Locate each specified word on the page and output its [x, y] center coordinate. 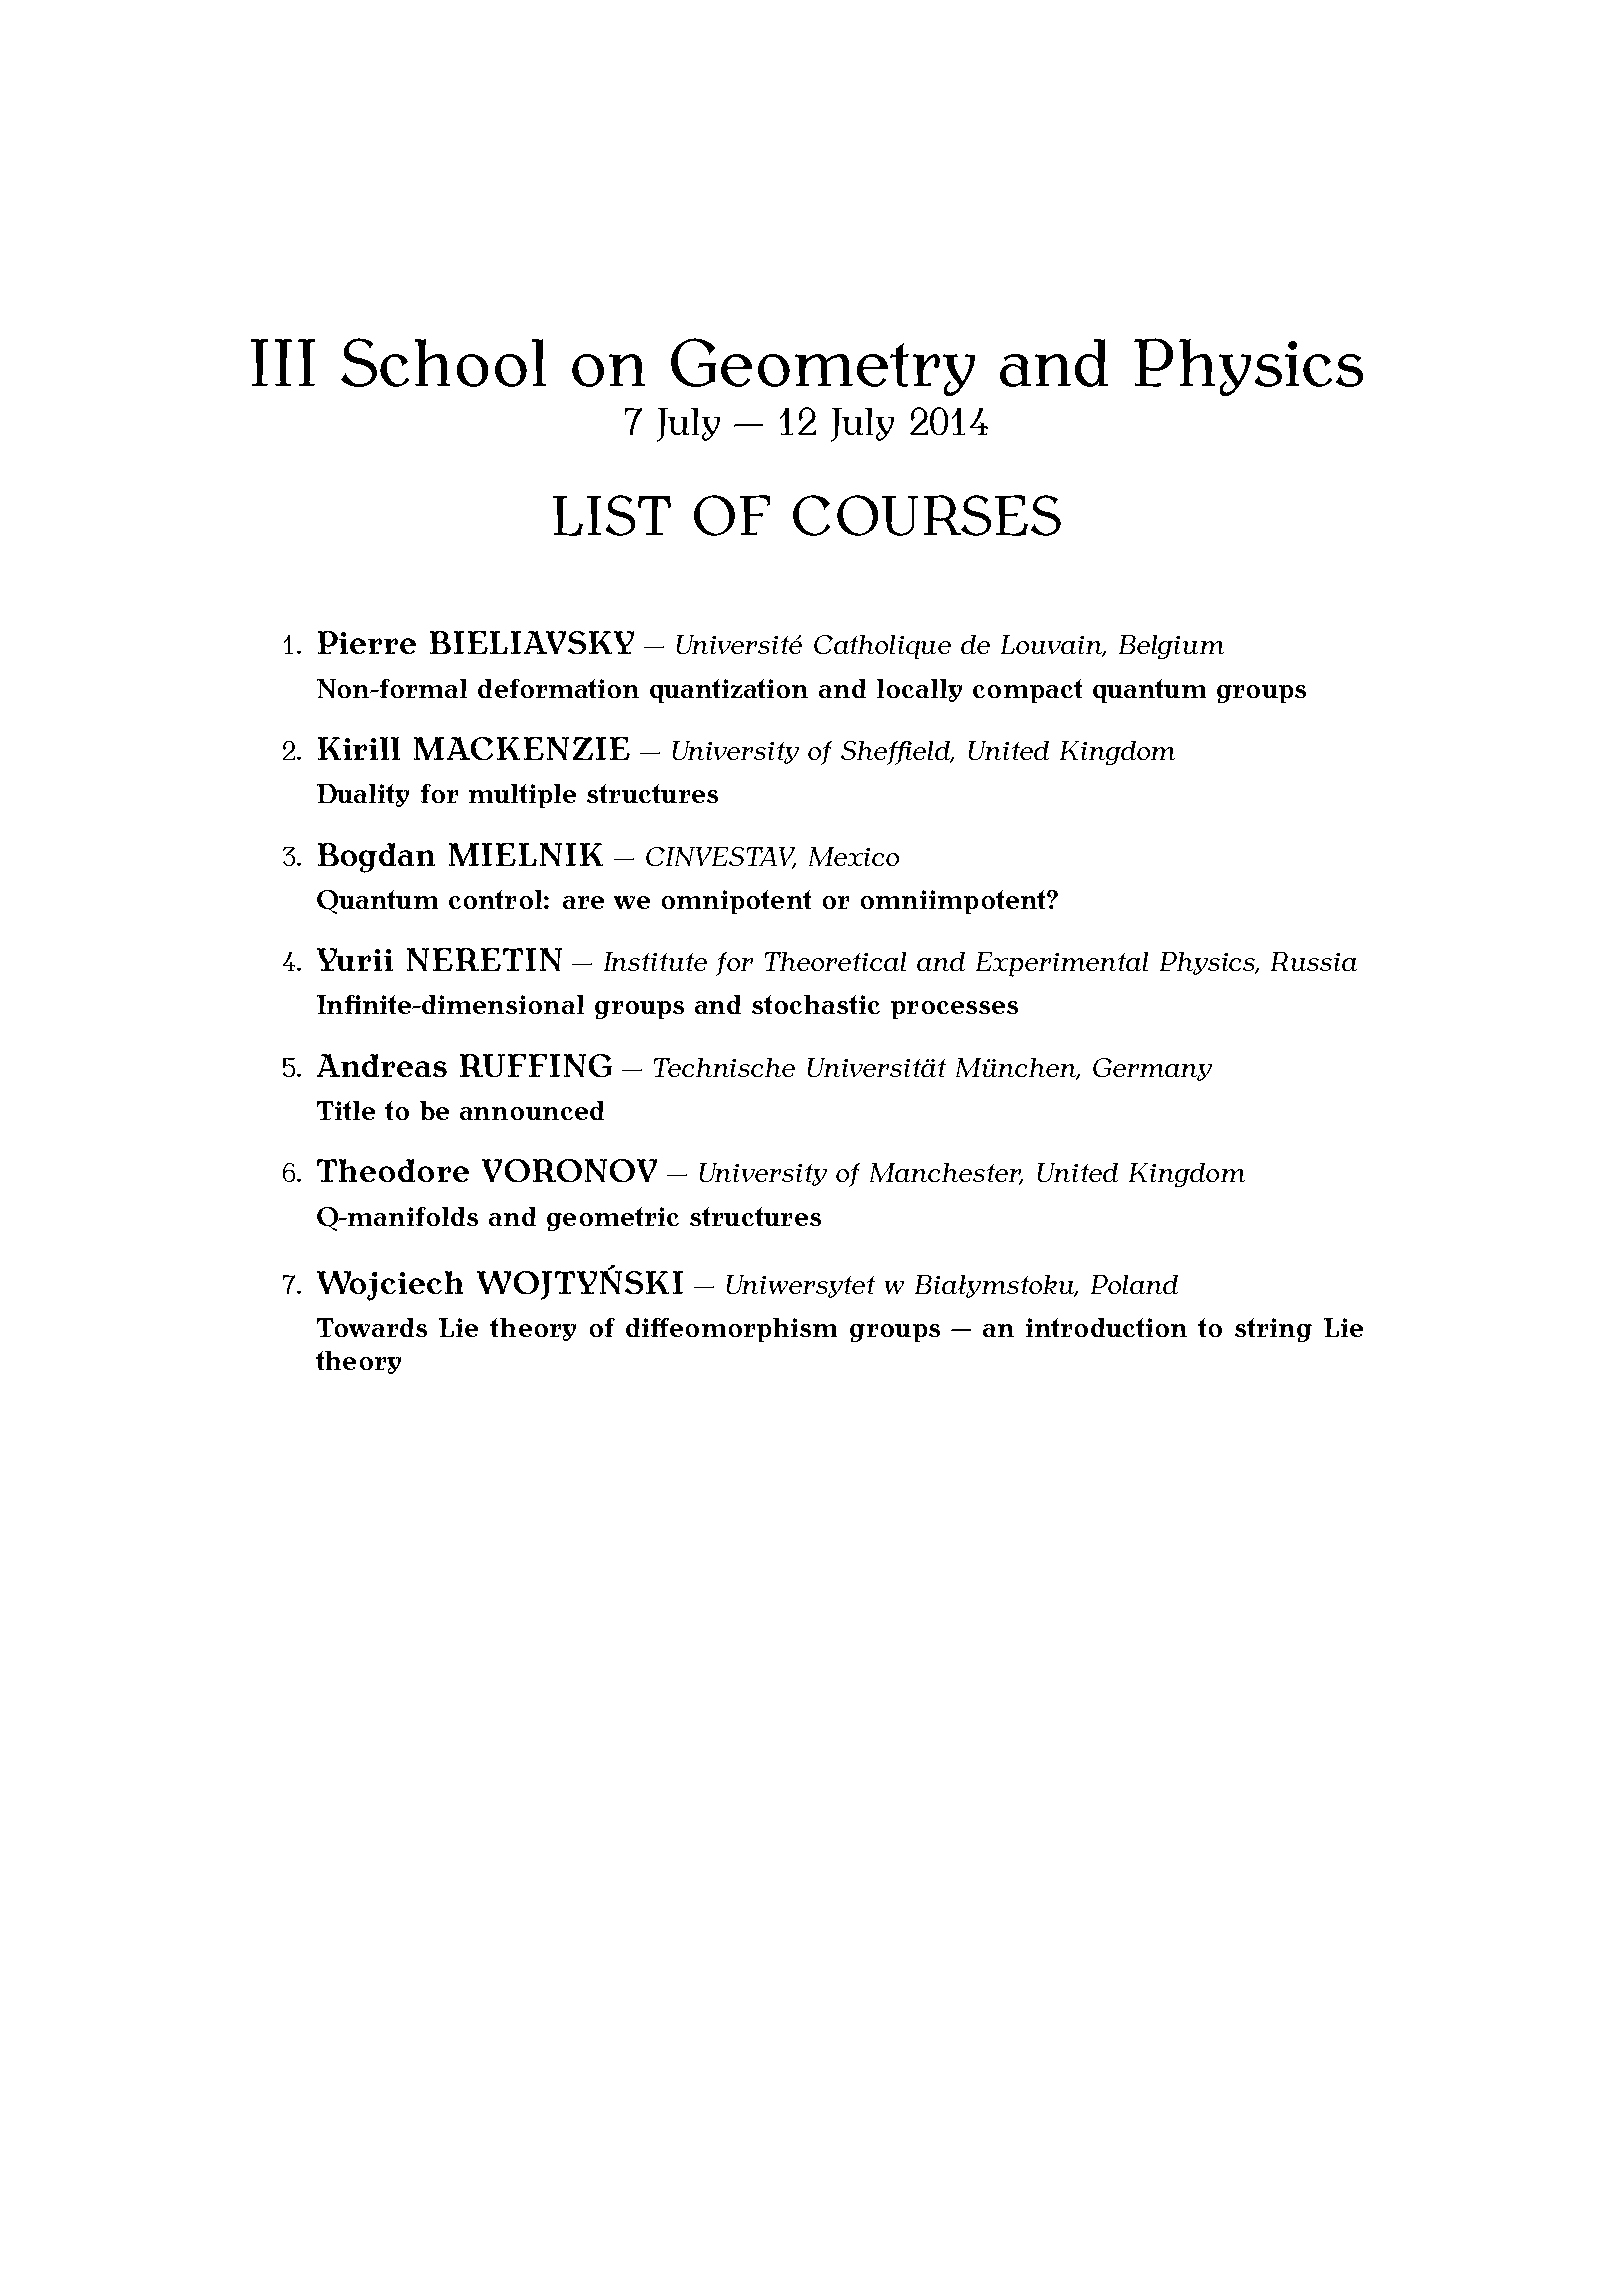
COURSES [927, 515]
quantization [729, 691]
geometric [613, 1219]
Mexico [854, 856]
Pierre [367, 642]
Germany [1152, 1069]
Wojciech [390, 1286]
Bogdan [376, 858]
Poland [1134, 1284]
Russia [1314, 961]
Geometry [823, 367]
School [443, 362]
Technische [724, 1067]
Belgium [1171, 647]
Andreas [382, 1065]
